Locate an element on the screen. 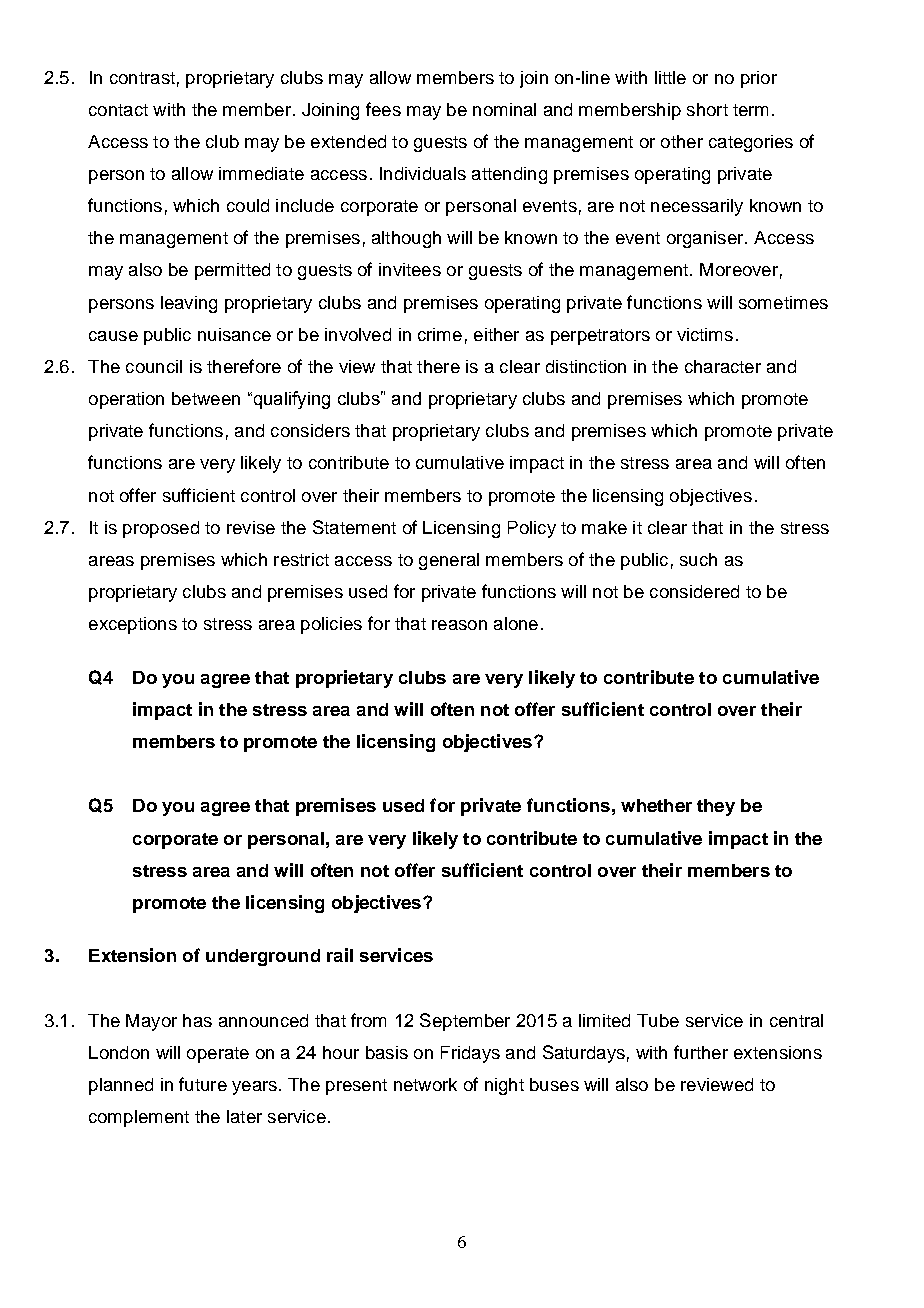  crime is located at coordinates (440, 334).
